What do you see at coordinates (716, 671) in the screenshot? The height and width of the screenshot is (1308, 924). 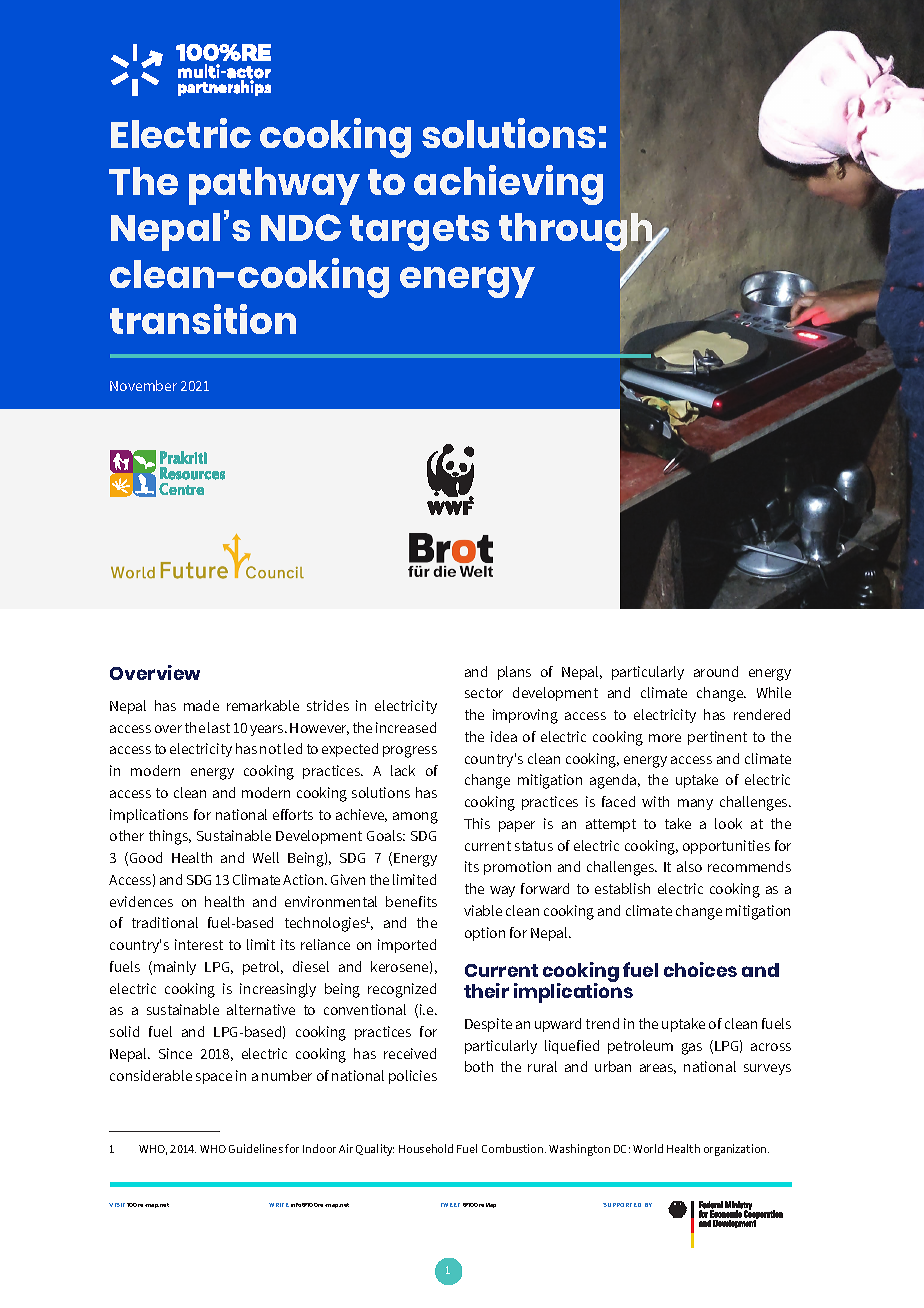 I see `around` at bounding box center [716, 671].
